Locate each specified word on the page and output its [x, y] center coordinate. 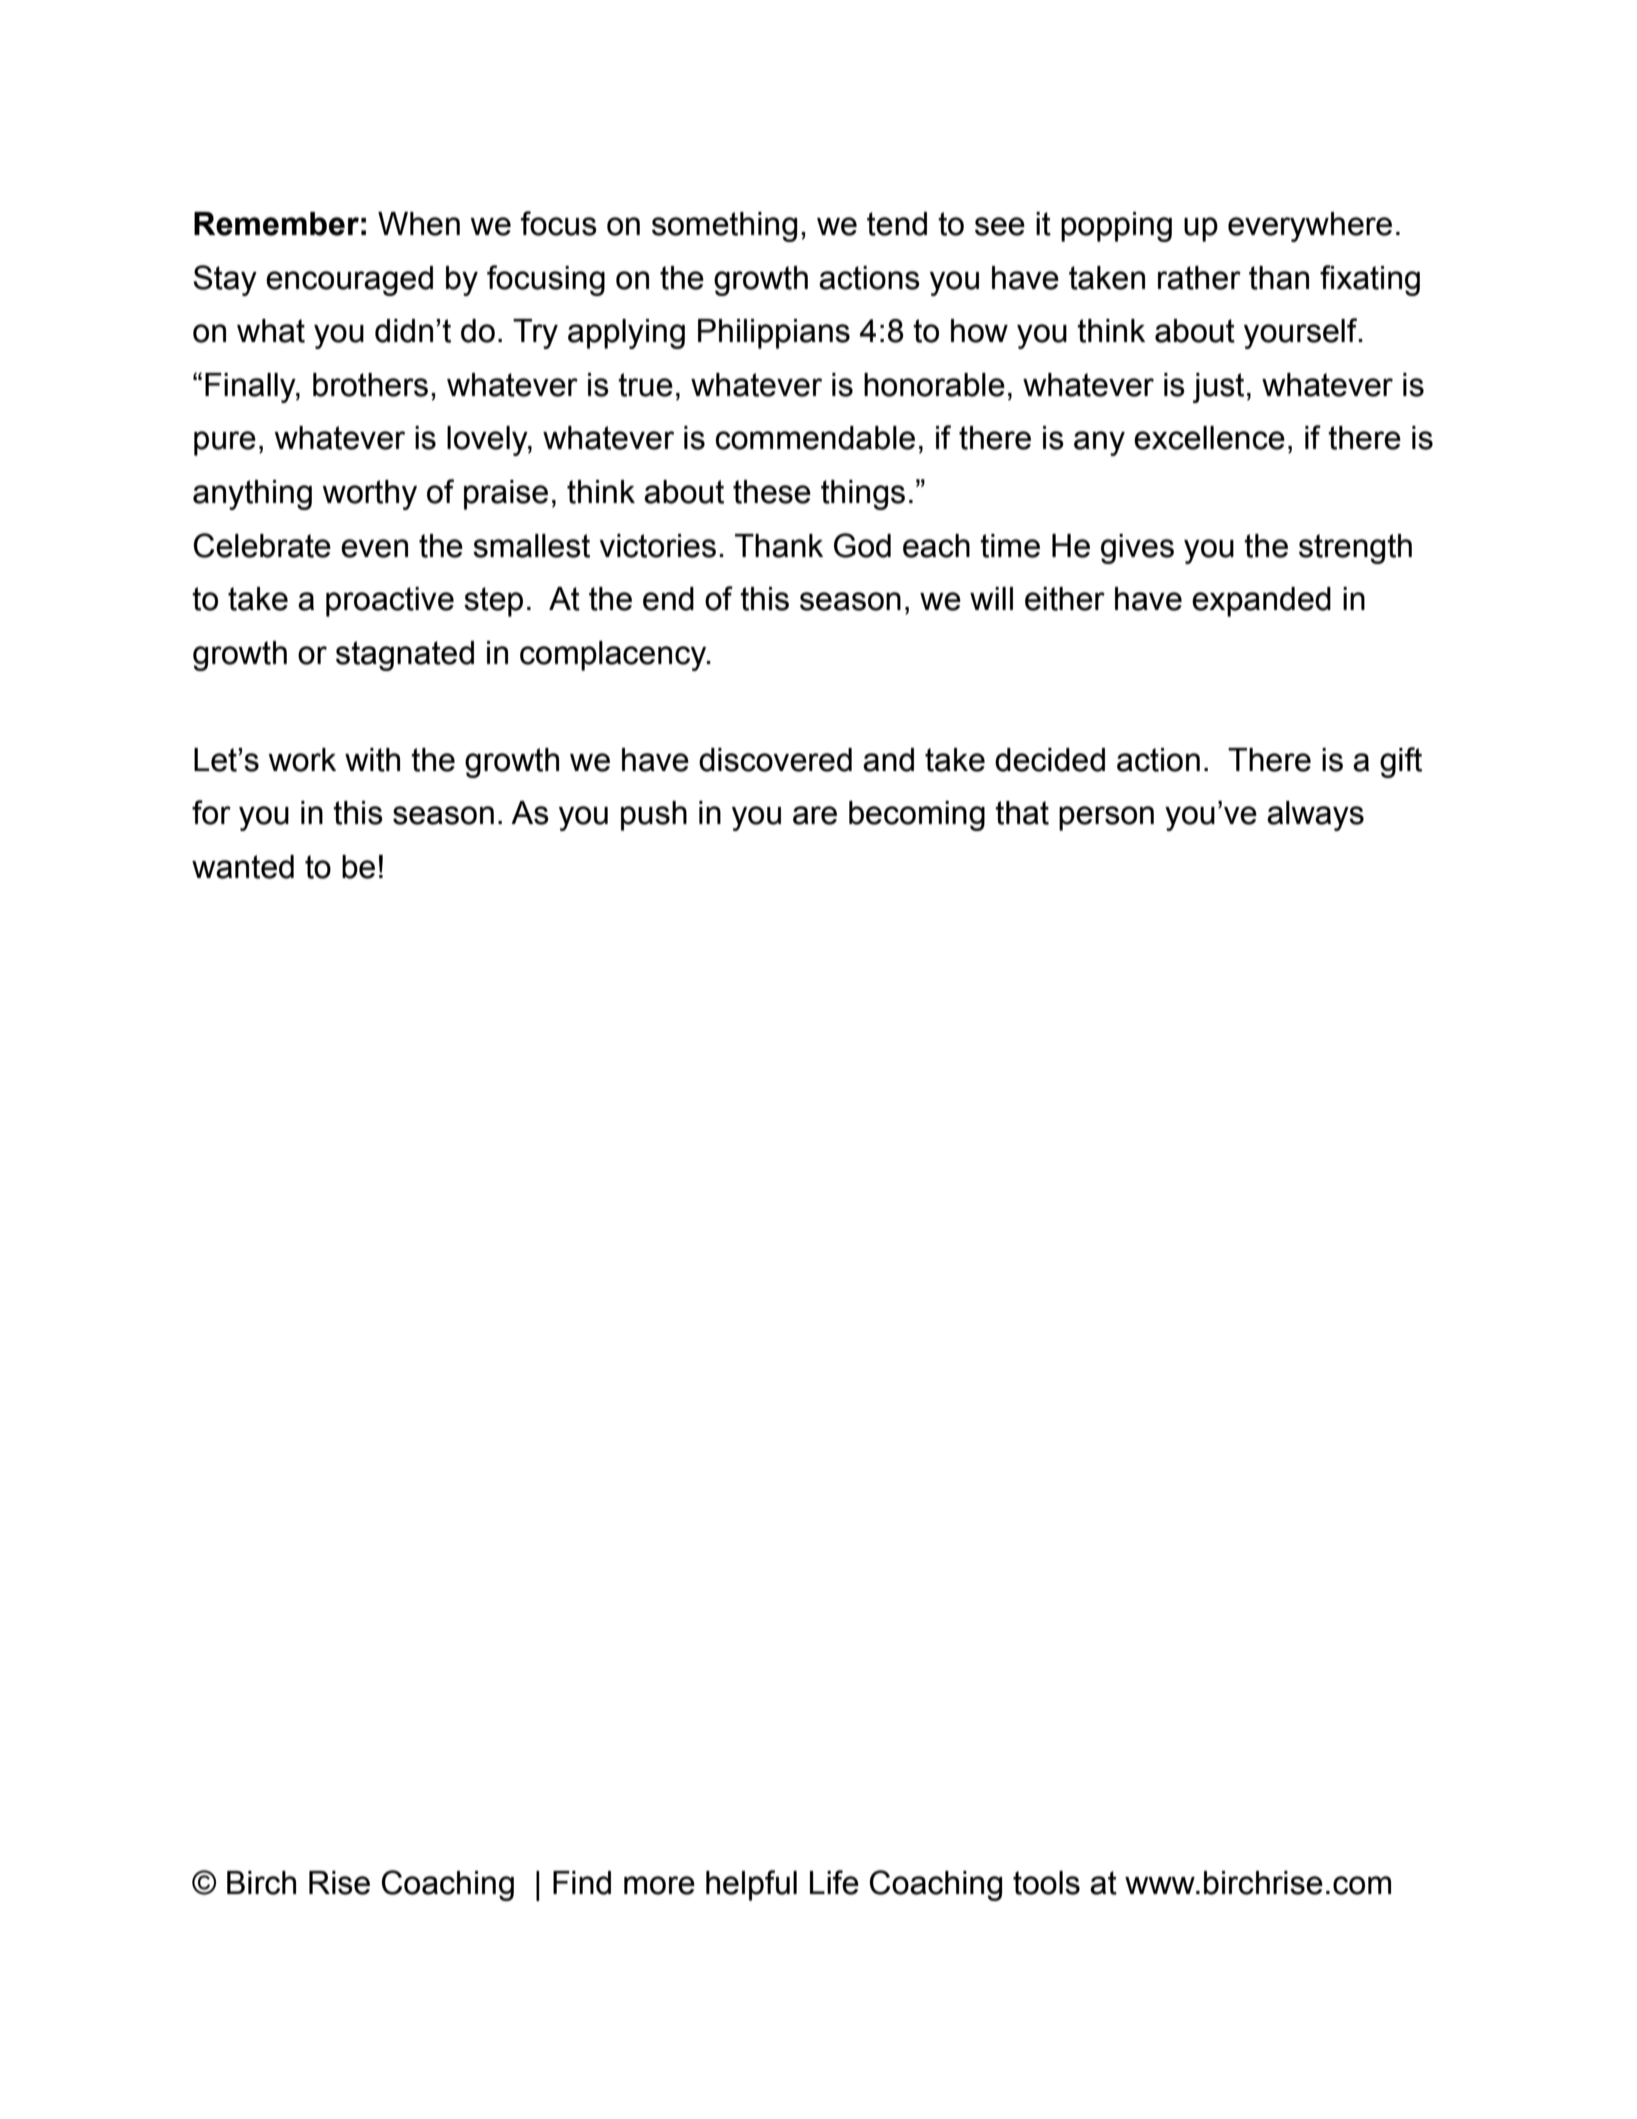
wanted [243, 867]
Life [834, 1882]
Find [582, 1883]
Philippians [774, 334]
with [372, 760]
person [1106, 818]
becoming [917, 816]
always [1315, 816]
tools [1046, 1883]
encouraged [349, 281]
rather [1199, 278]
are [815, 815]
